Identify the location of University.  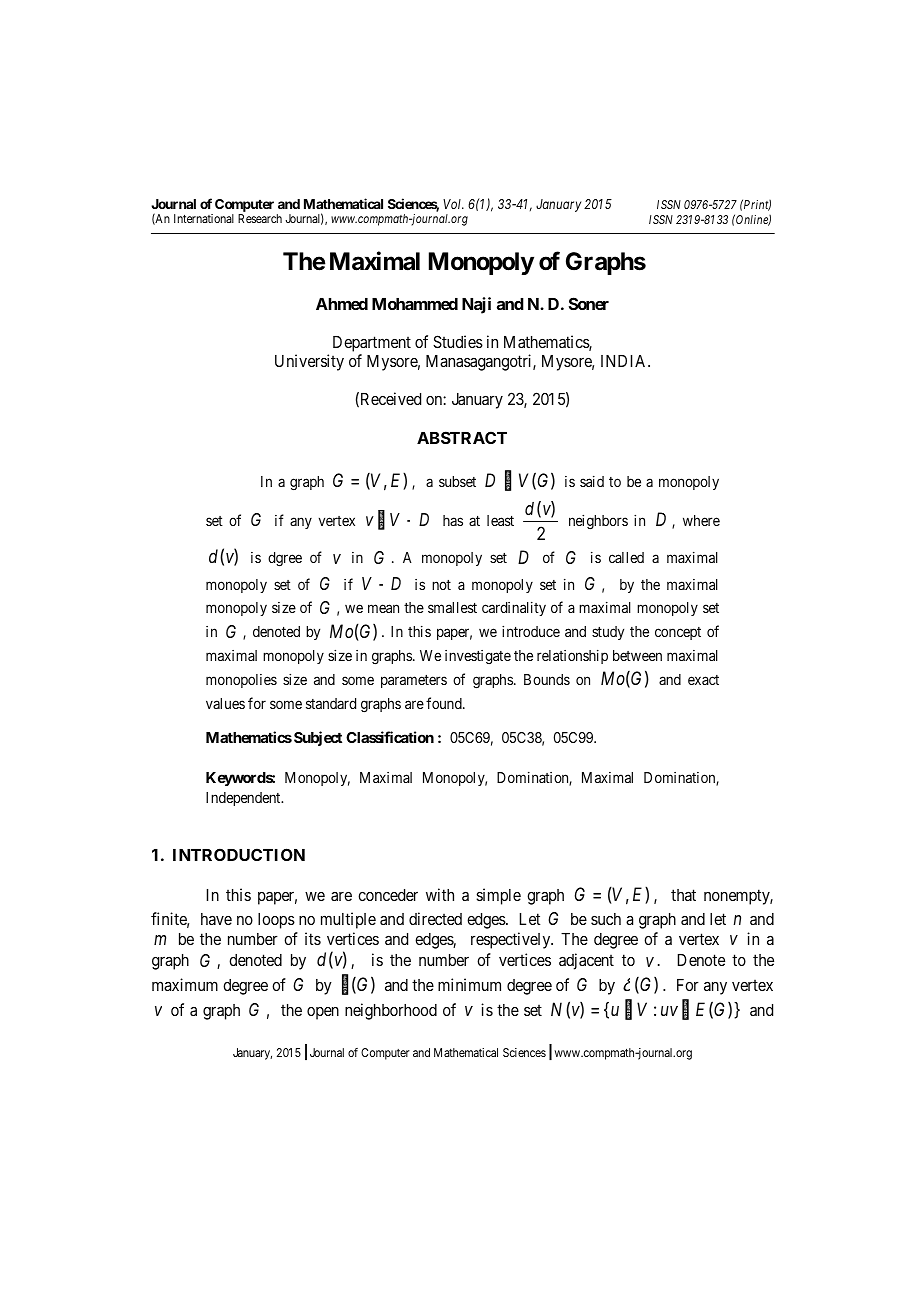
(309, 362).
